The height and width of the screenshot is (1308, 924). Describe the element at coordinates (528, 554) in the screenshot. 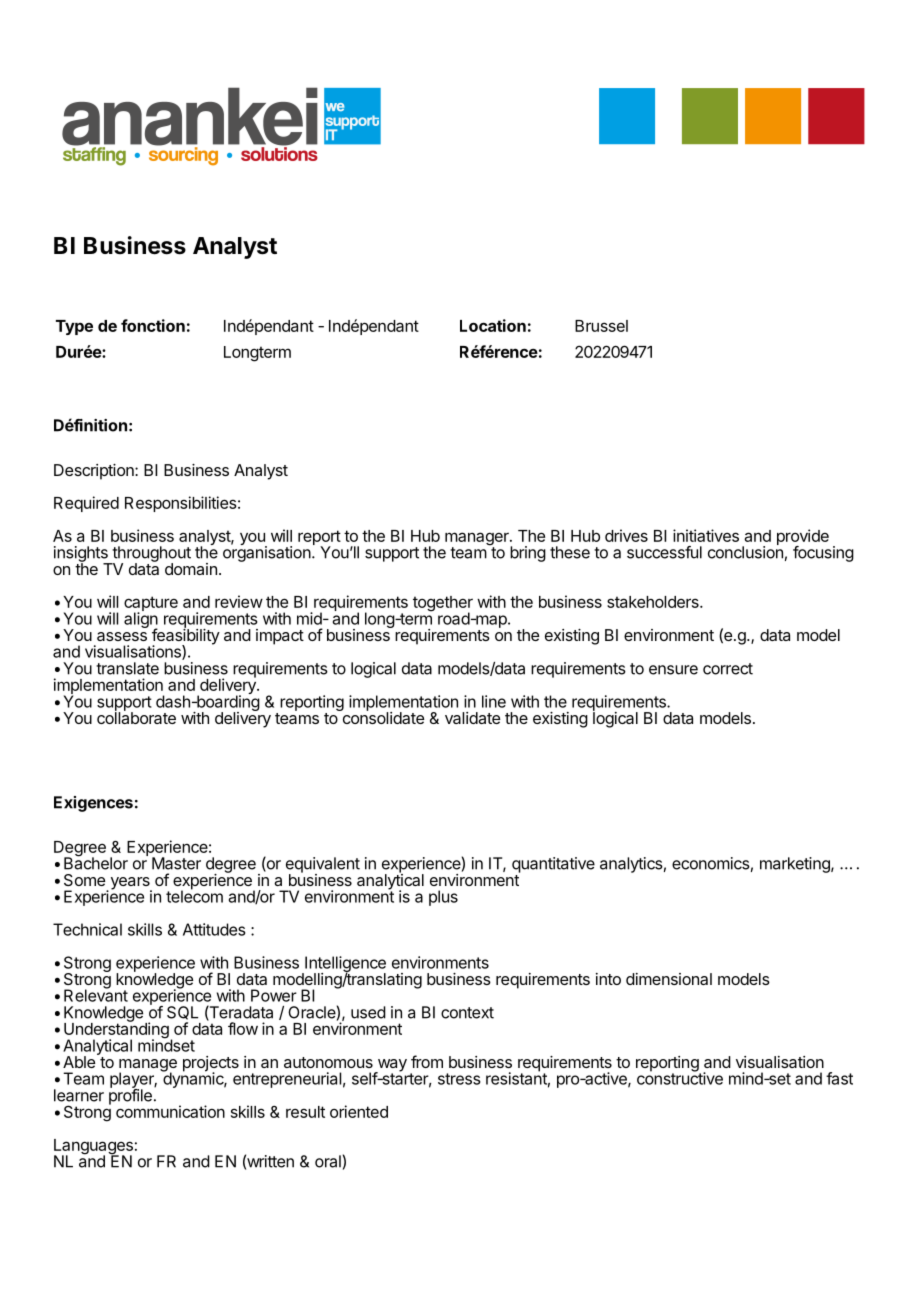

I see `bring` at that location.
